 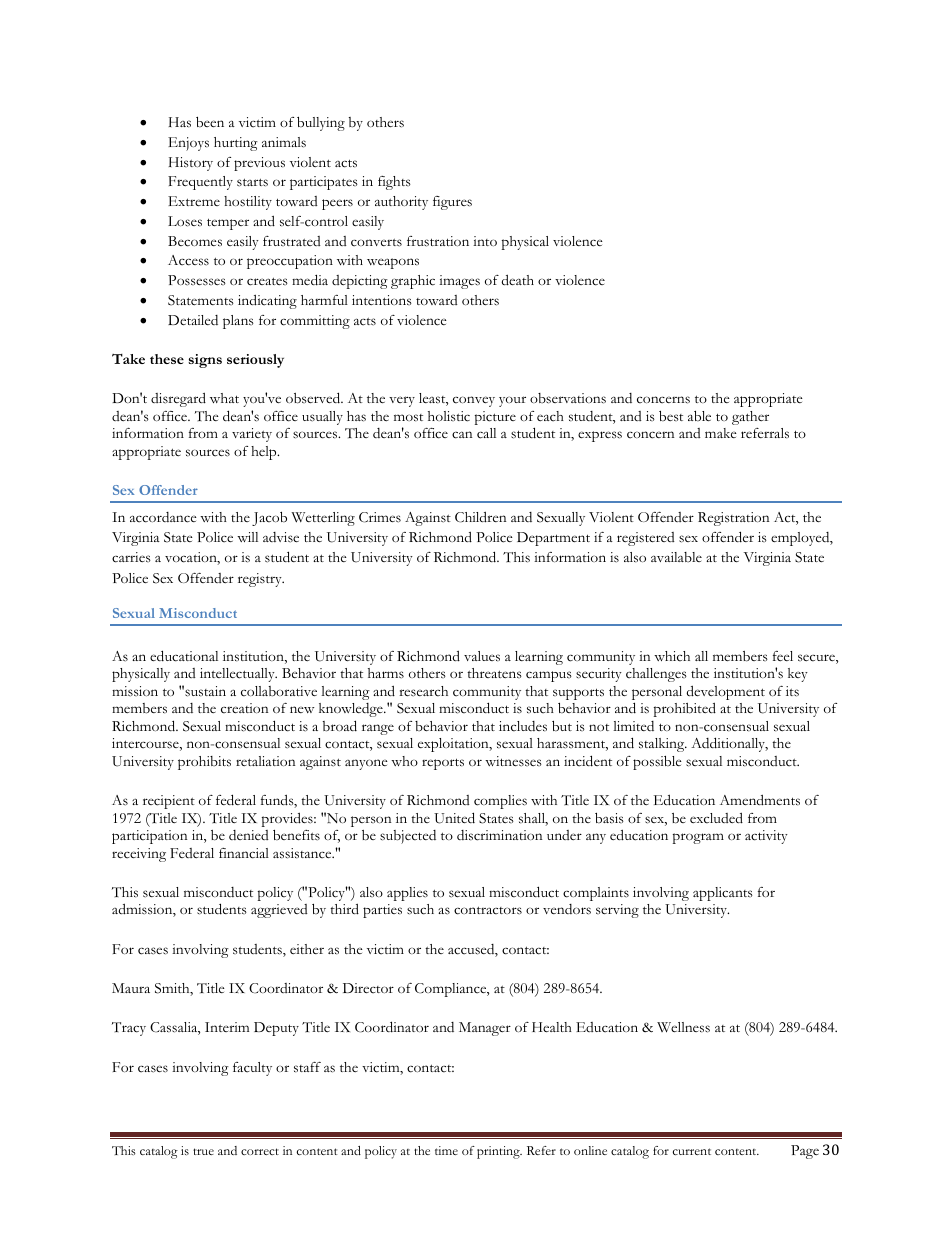 I want to click on History, so click(x=191, y=164).
